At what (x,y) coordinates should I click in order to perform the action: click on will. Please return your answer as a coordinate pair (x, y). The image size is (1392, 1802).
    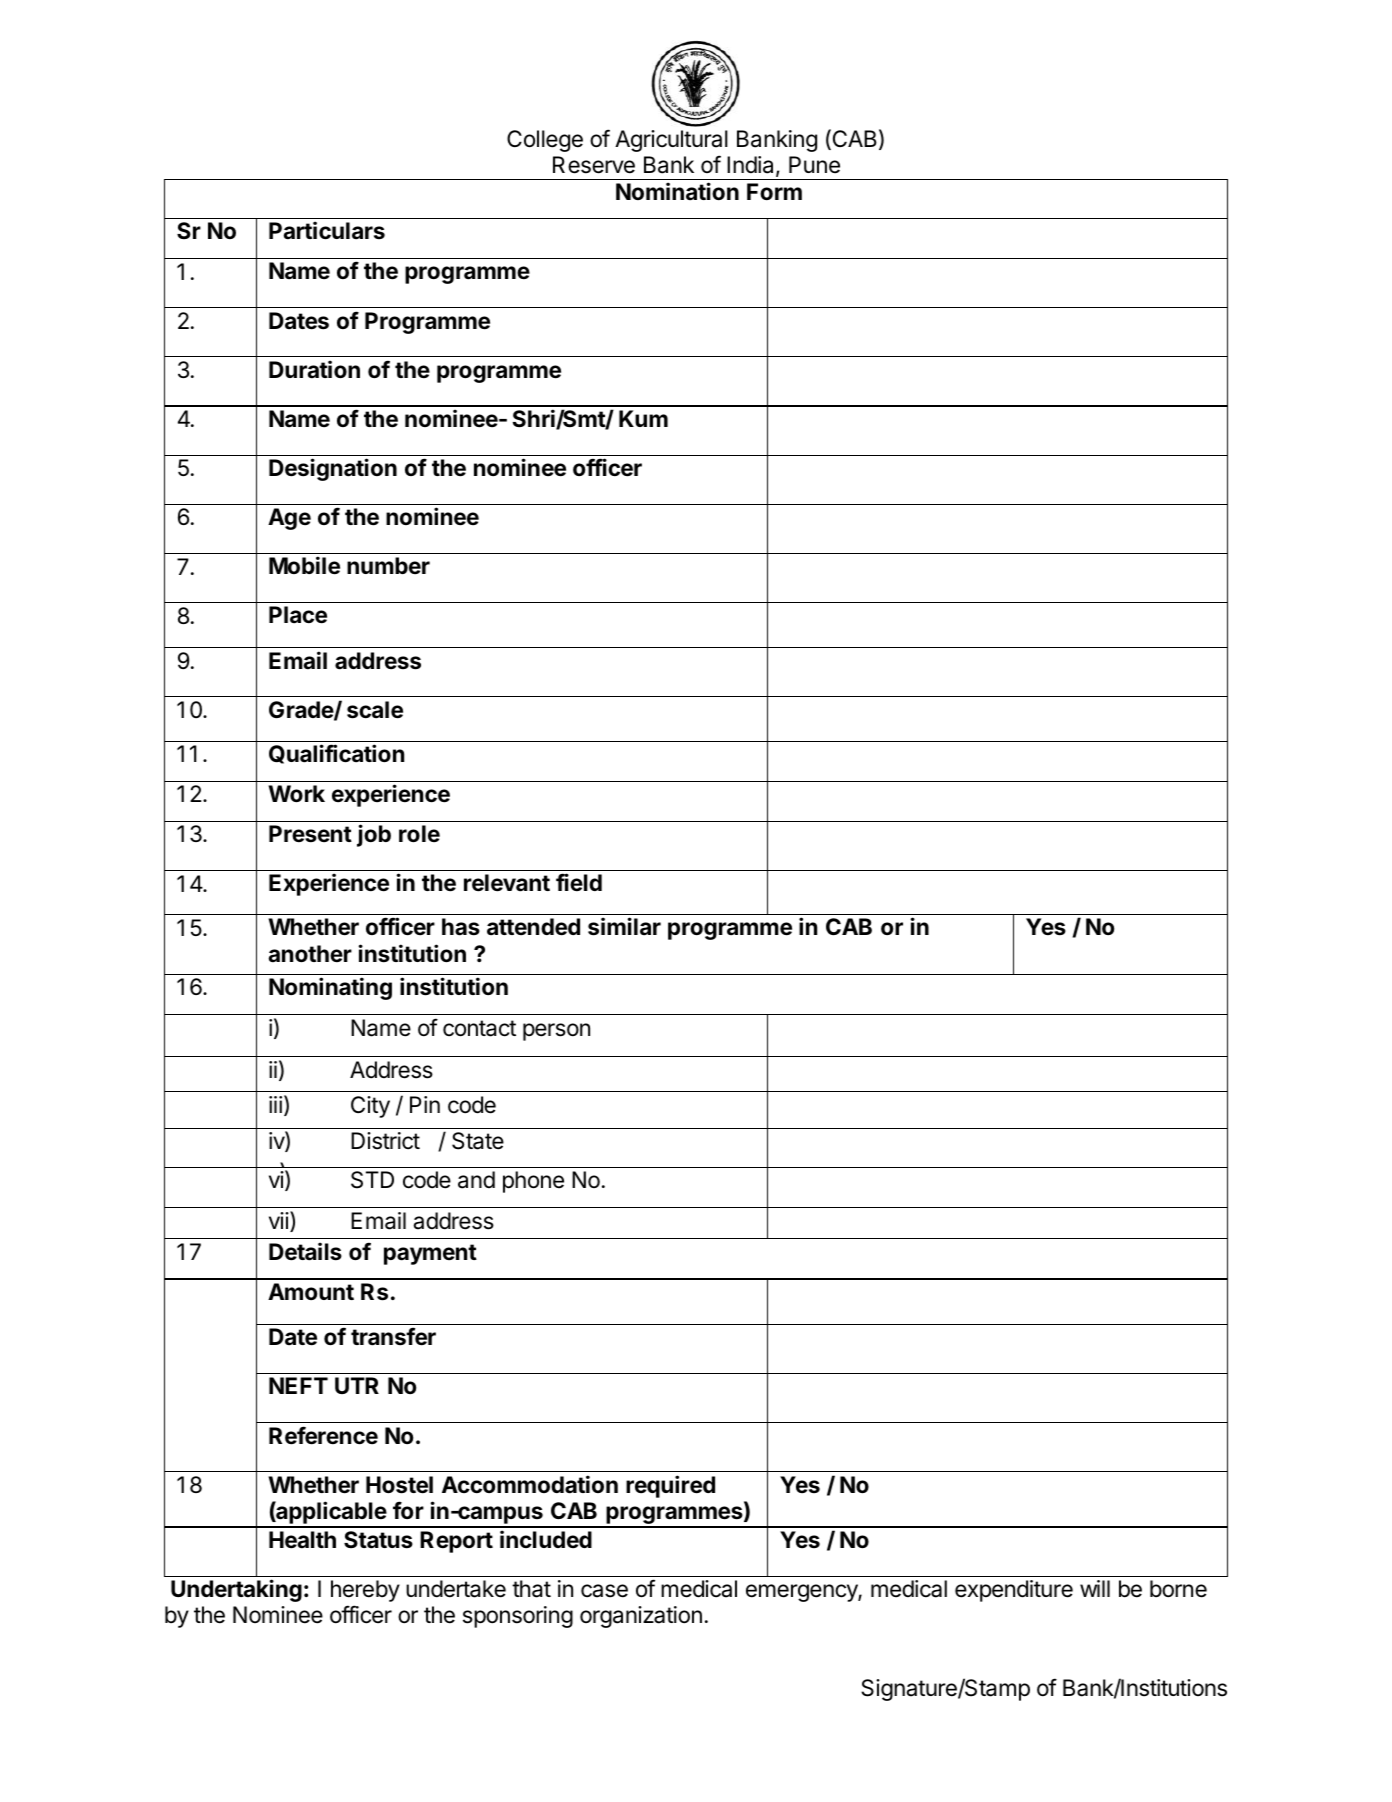
    Looking at the image, I should click on (1095, 1588).
